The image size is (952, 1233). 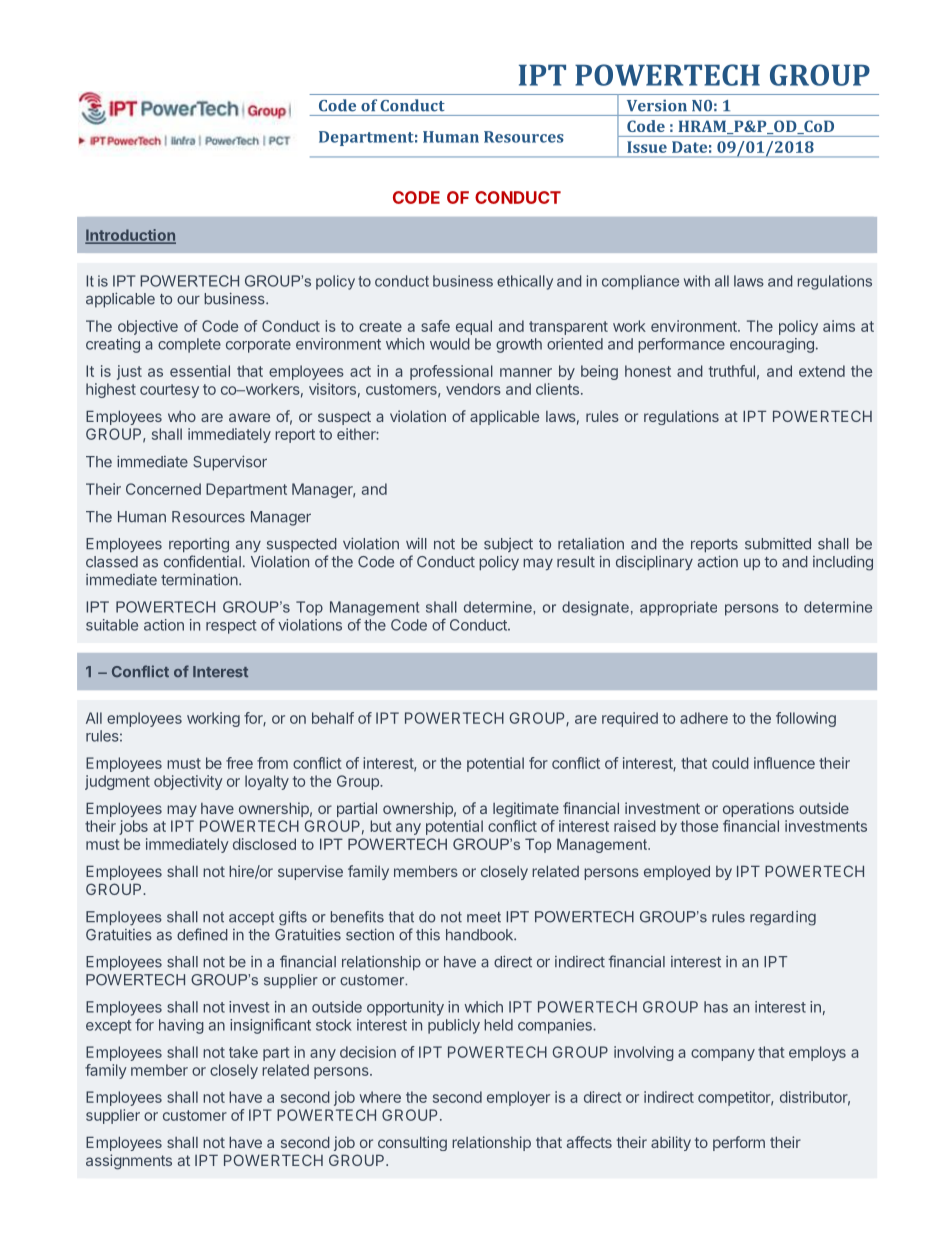 I want to click on vendors, so click(x=473, y=389).
